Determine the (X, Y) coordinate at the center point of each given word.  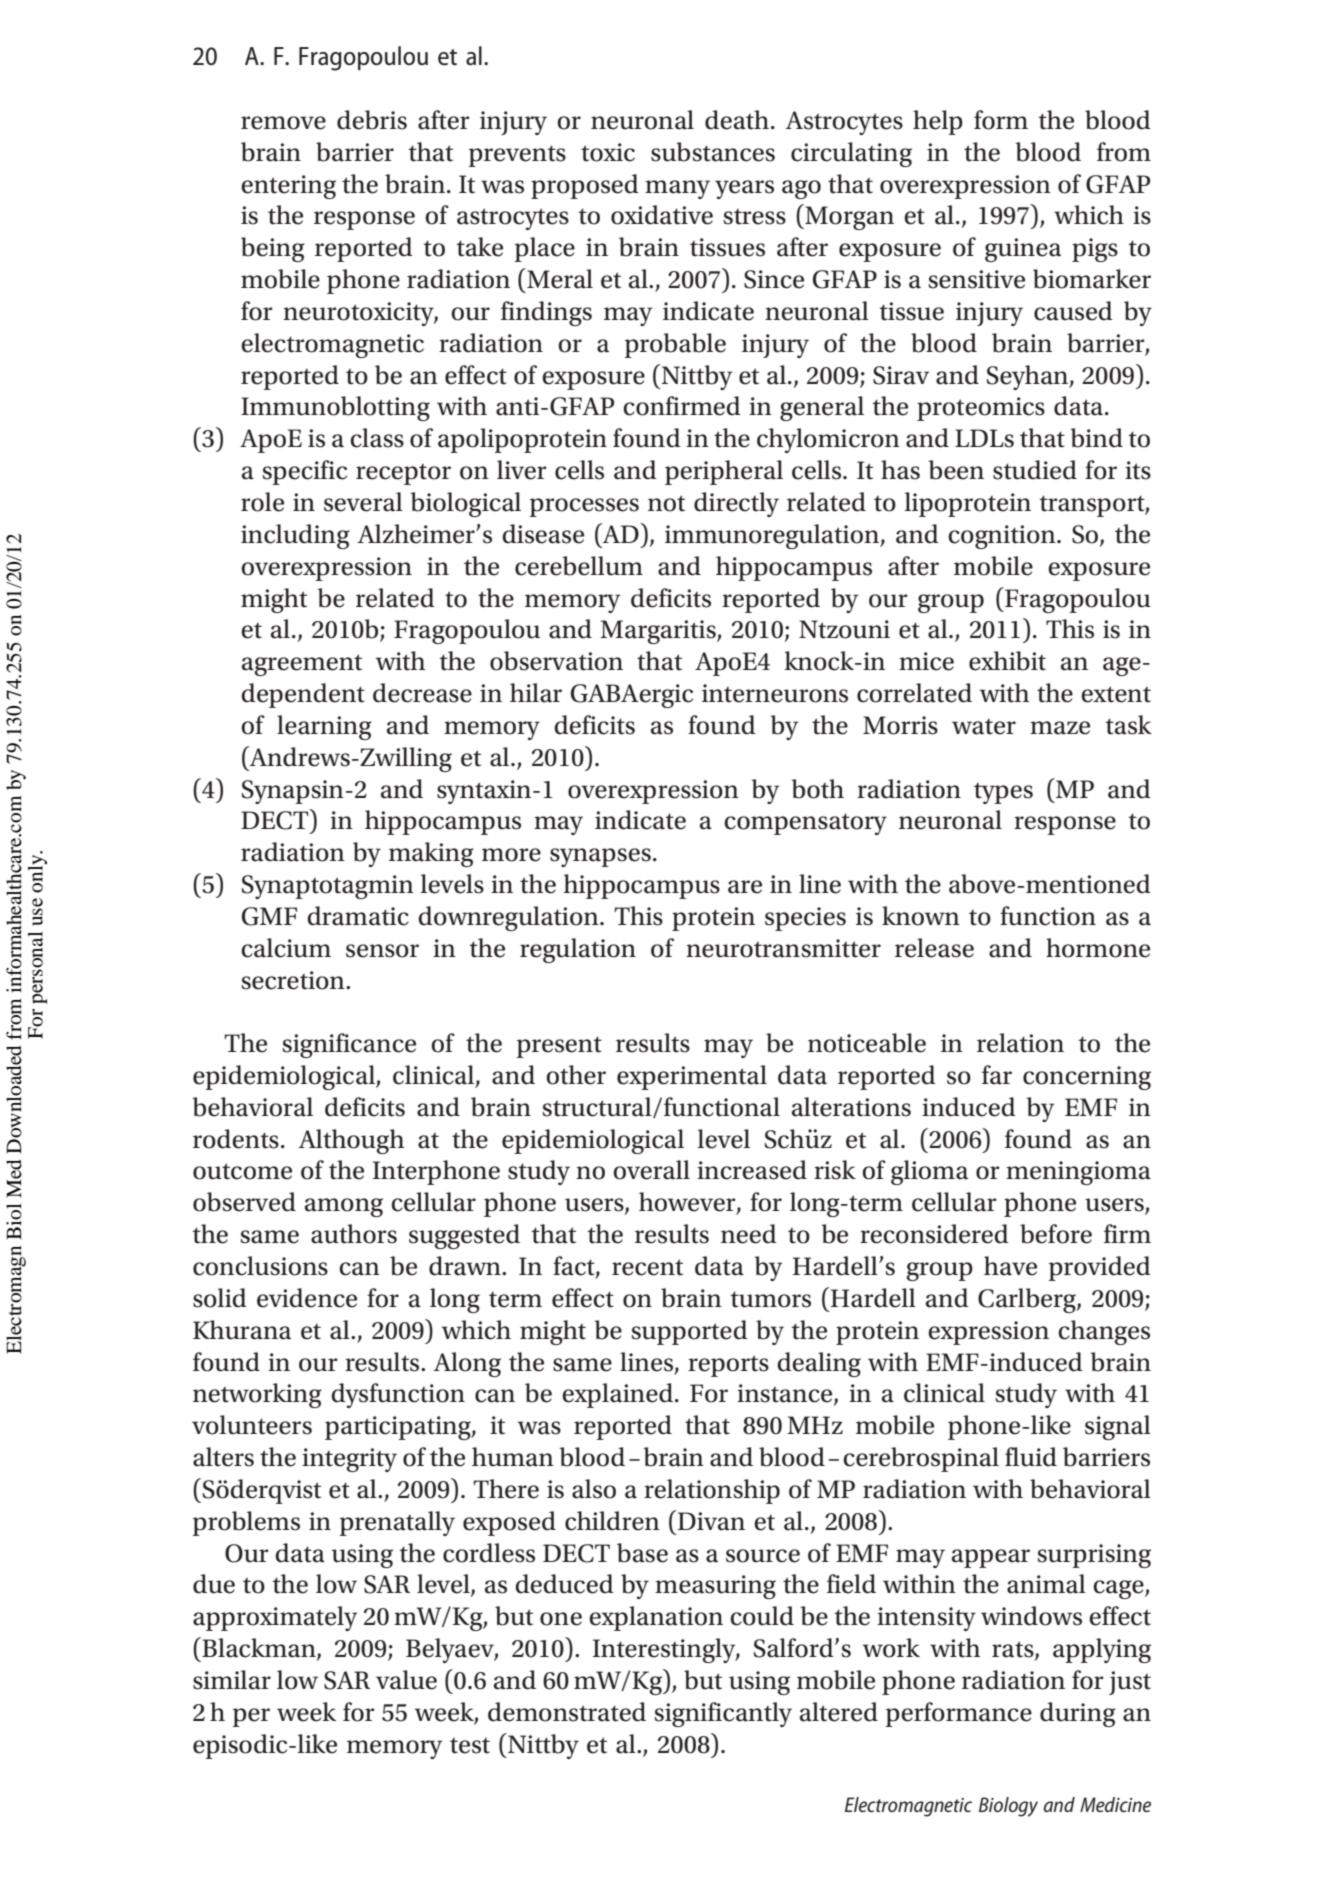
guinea (1023, 250)
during (1078, 1714)
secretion (294, 980)
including (295, 536)
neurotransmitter (783, 948)
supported (689, 1332)
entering (288, 187)
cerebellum (579, 566)
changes (1104, 1332)
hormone (1098, 948)
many (677, 189)
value (406, 1680)
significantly (723, 1714)
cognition (1003, 537)
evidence (307, 1298)
